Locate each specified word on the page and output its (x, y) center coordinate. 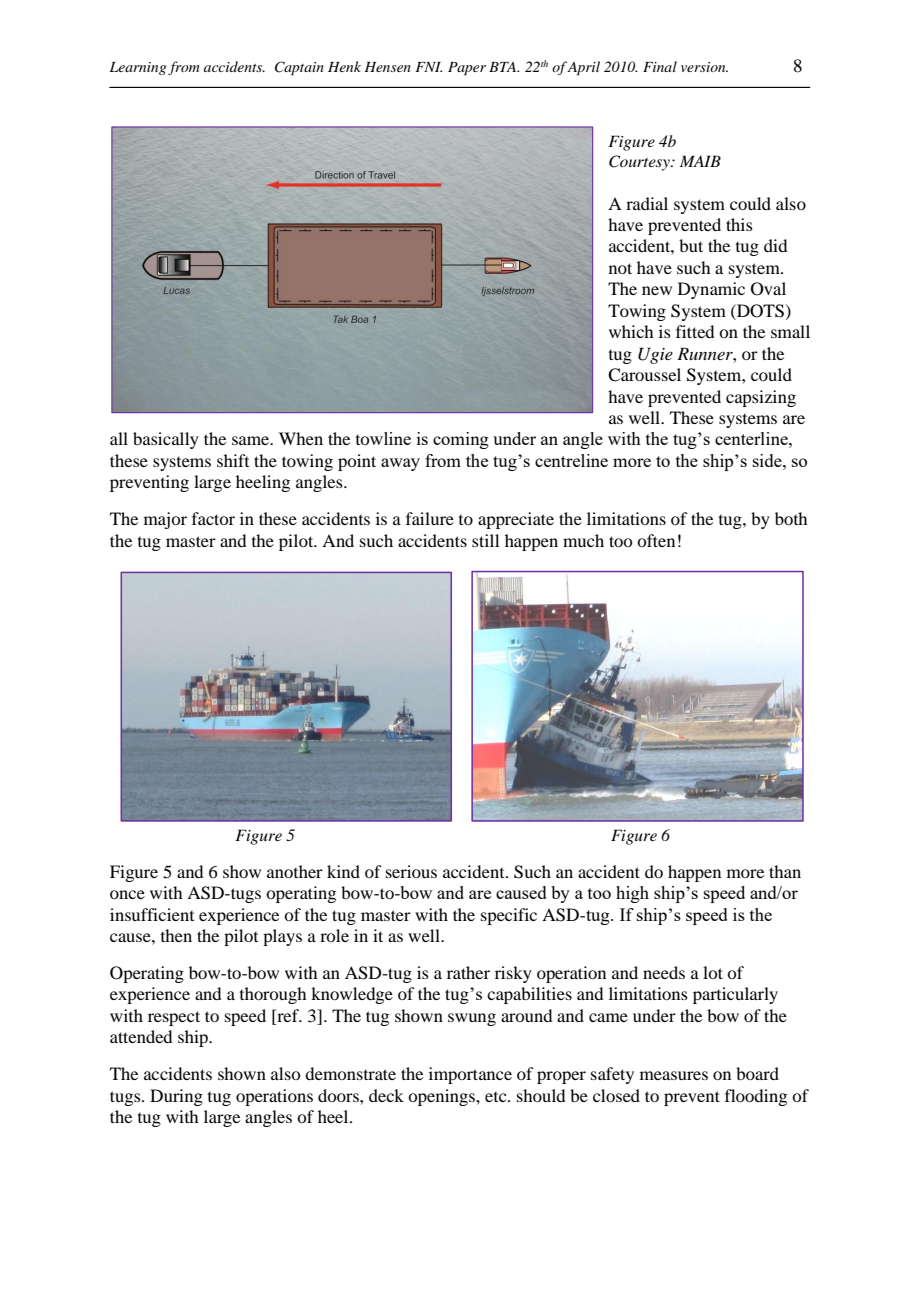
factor (213, 518)
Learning (138, 68)
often (656, 540)
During (176, 1097)
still (485, 540)
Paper (467, 69)
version (704, 67)
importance (470, 1075)
